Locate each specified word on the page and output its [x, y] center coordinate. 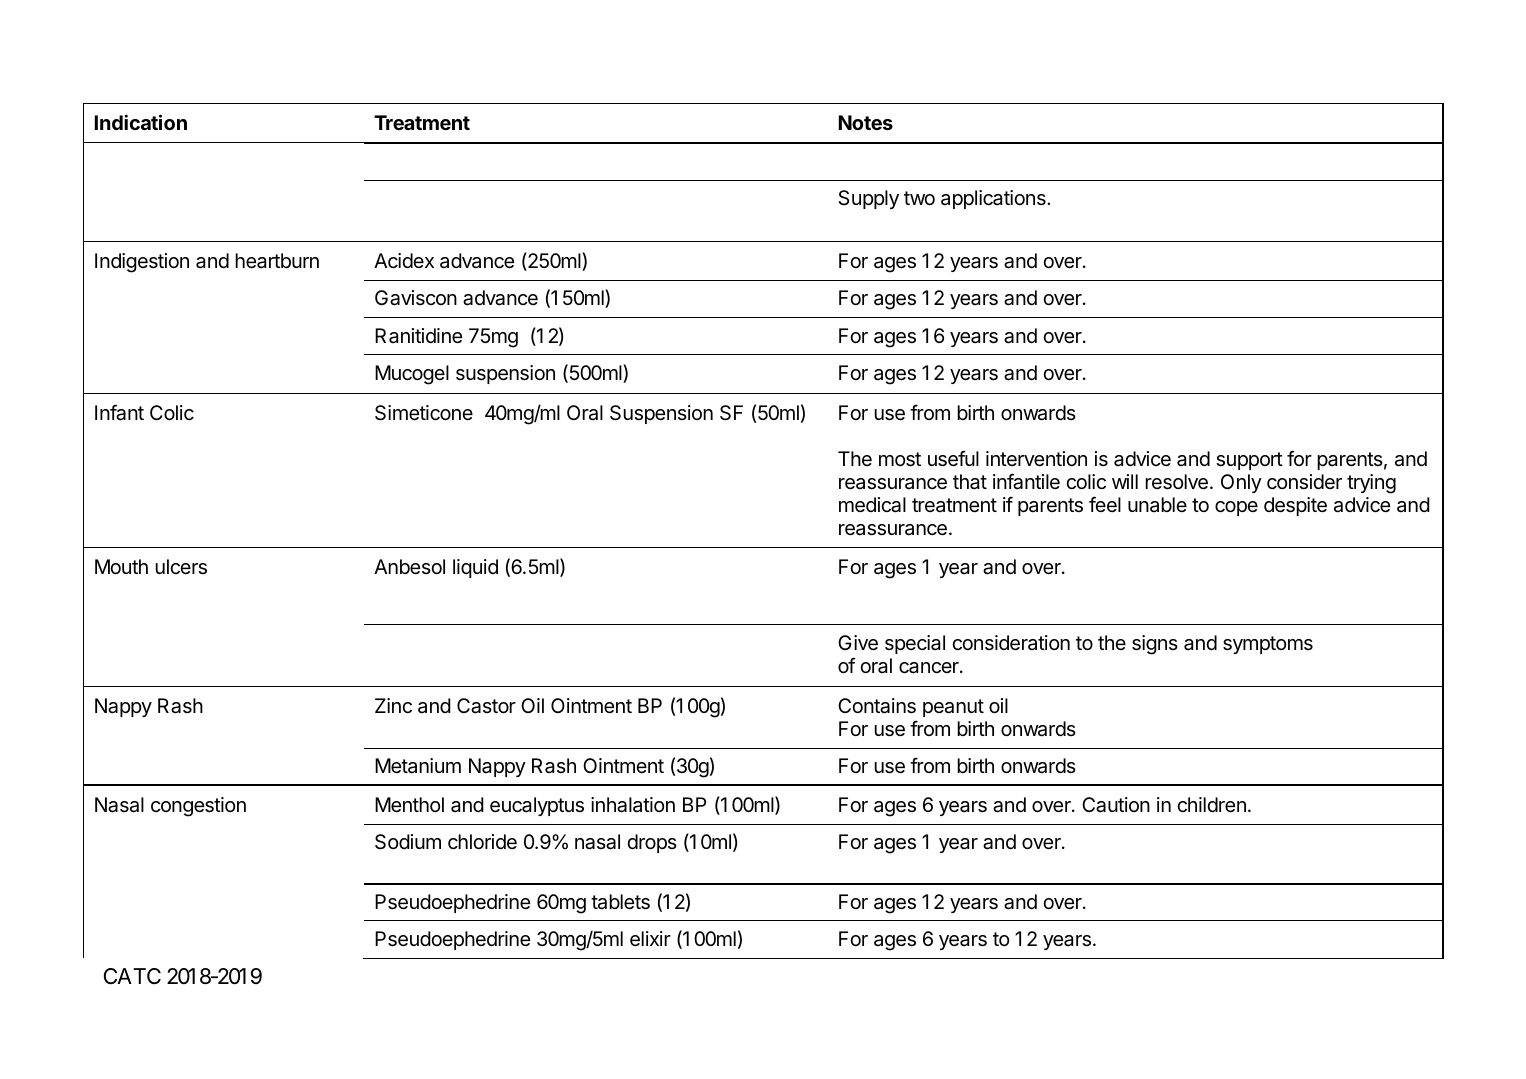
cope [1236, 508]
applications [994, 199]
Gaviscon [416, 298]
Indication [141, 122]
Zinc [393, 705]
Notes [866, 122]
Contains [877, 706]
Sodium [408, 842]
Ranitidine [418, 336]
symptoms [1268, 645]
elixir [650, 939]
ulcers [181, 567]
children [1211, 804]
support [1249, 461]
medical [872, 505]
